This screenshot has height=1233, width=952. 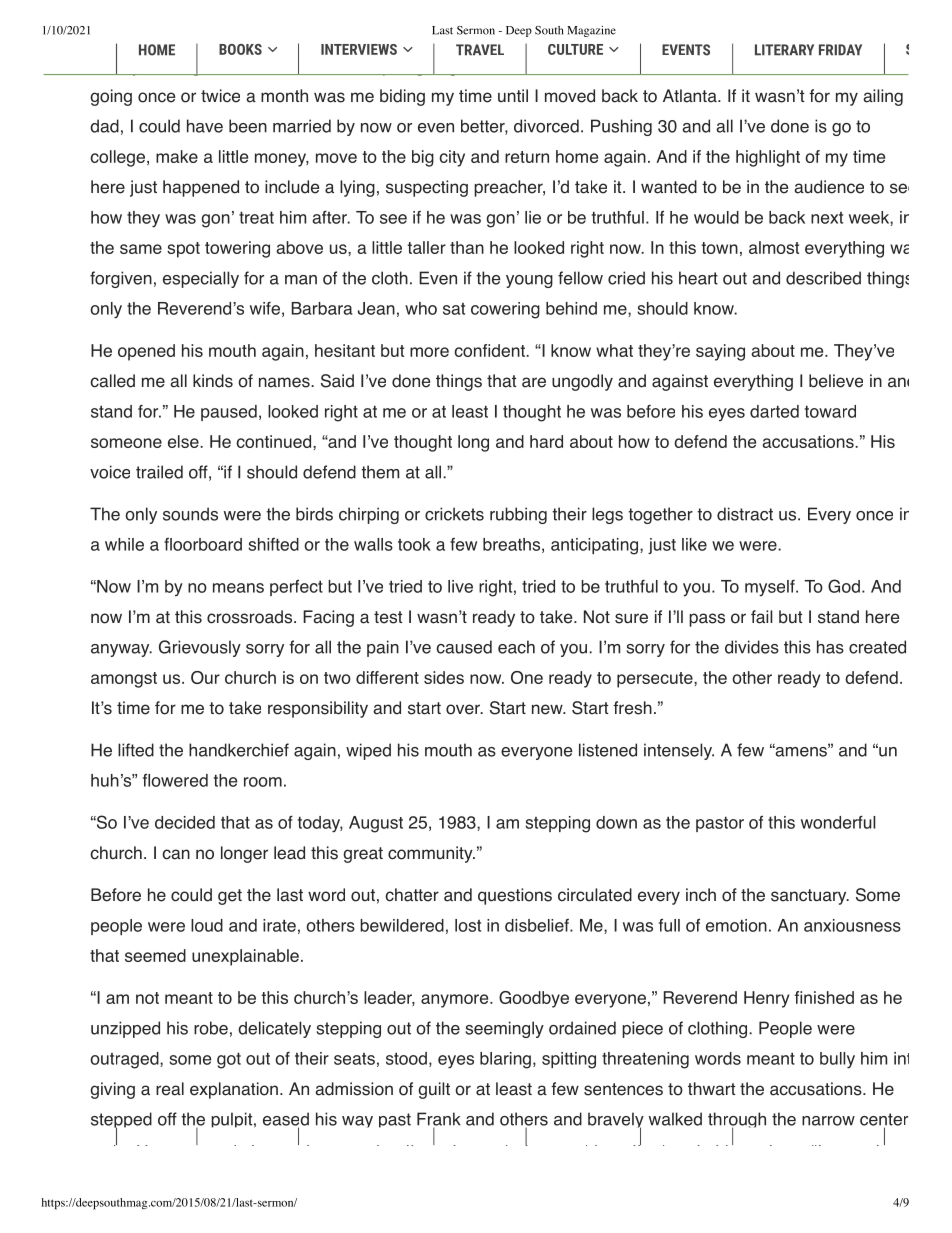 What do you see at coordinates (460, 586) in the screenshot?
I see `live` at bounding box center [460, 586].
